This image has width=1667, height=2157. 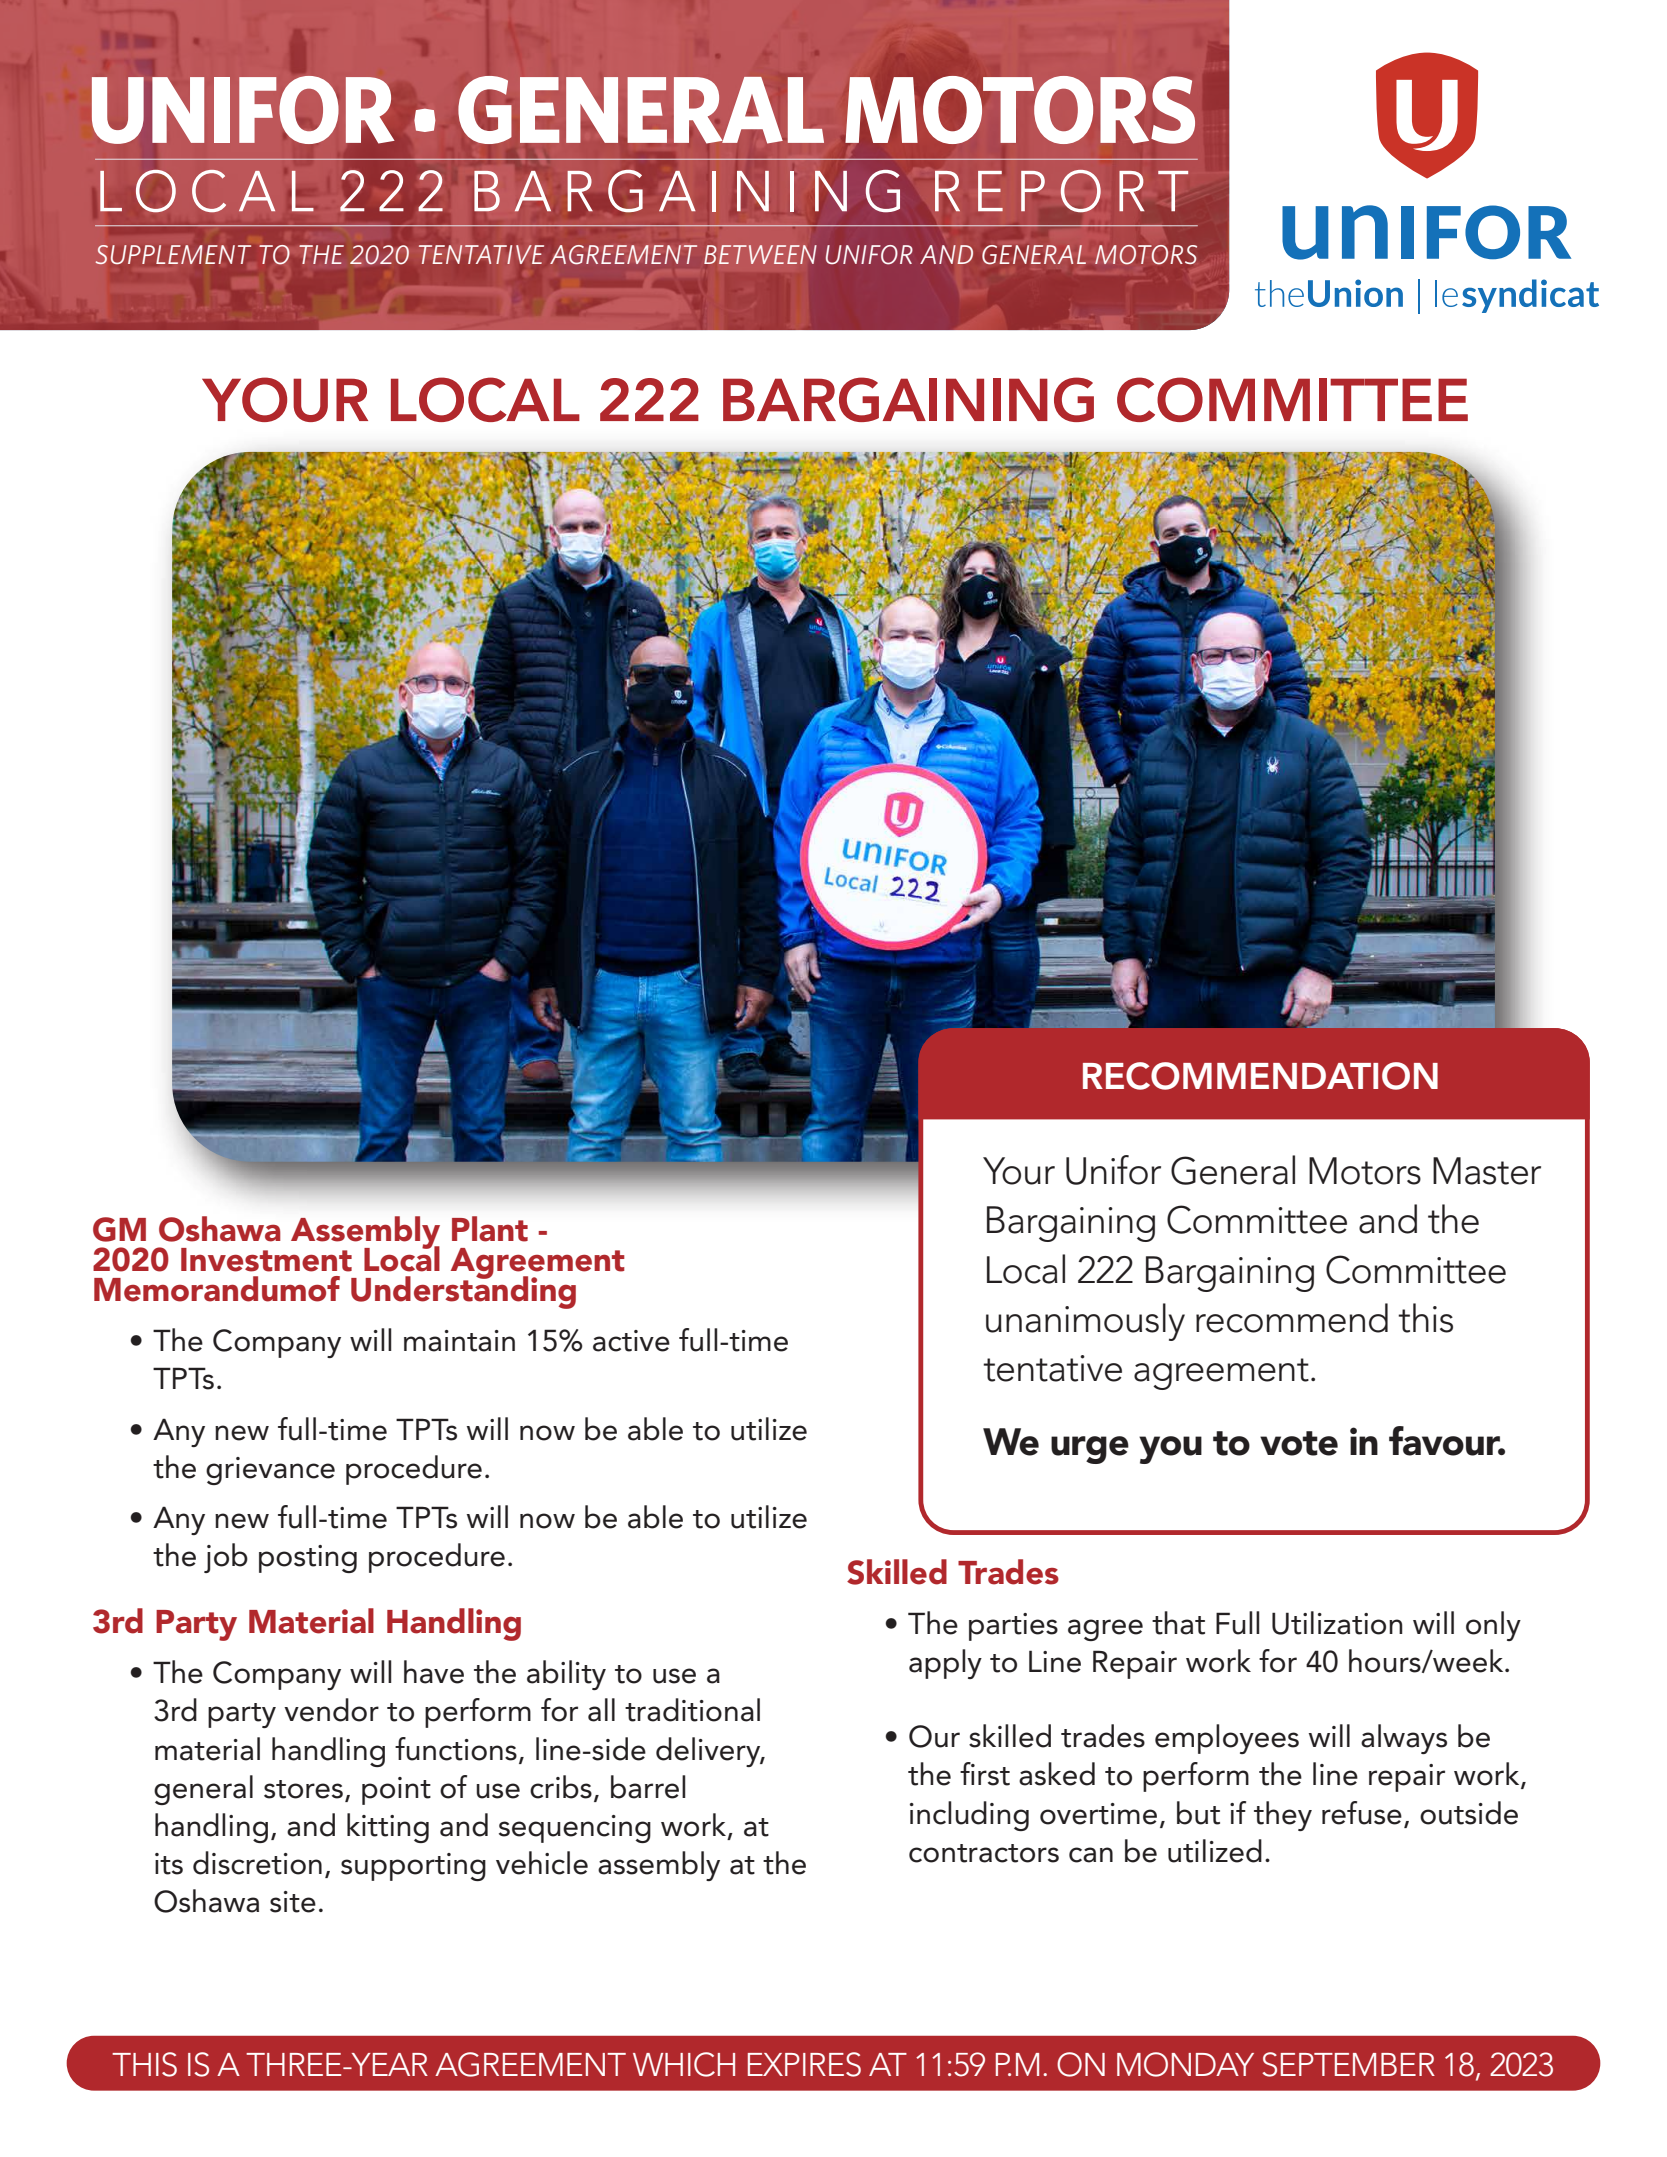 What do you see at coordinates (293, 1902) in the image?
I see `site` at bounding box center [293, 1902].
